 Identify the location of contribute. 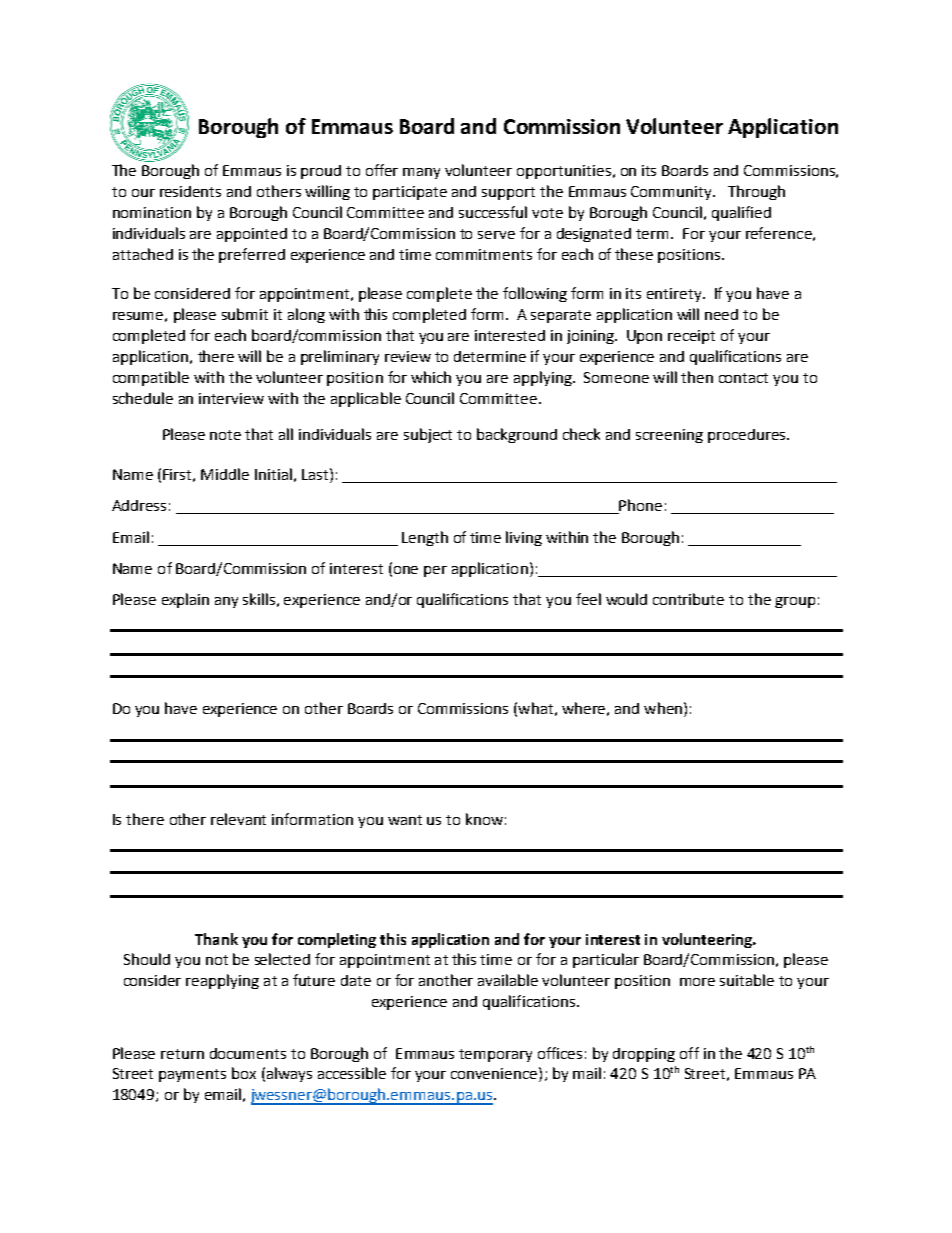
(688, 599).
